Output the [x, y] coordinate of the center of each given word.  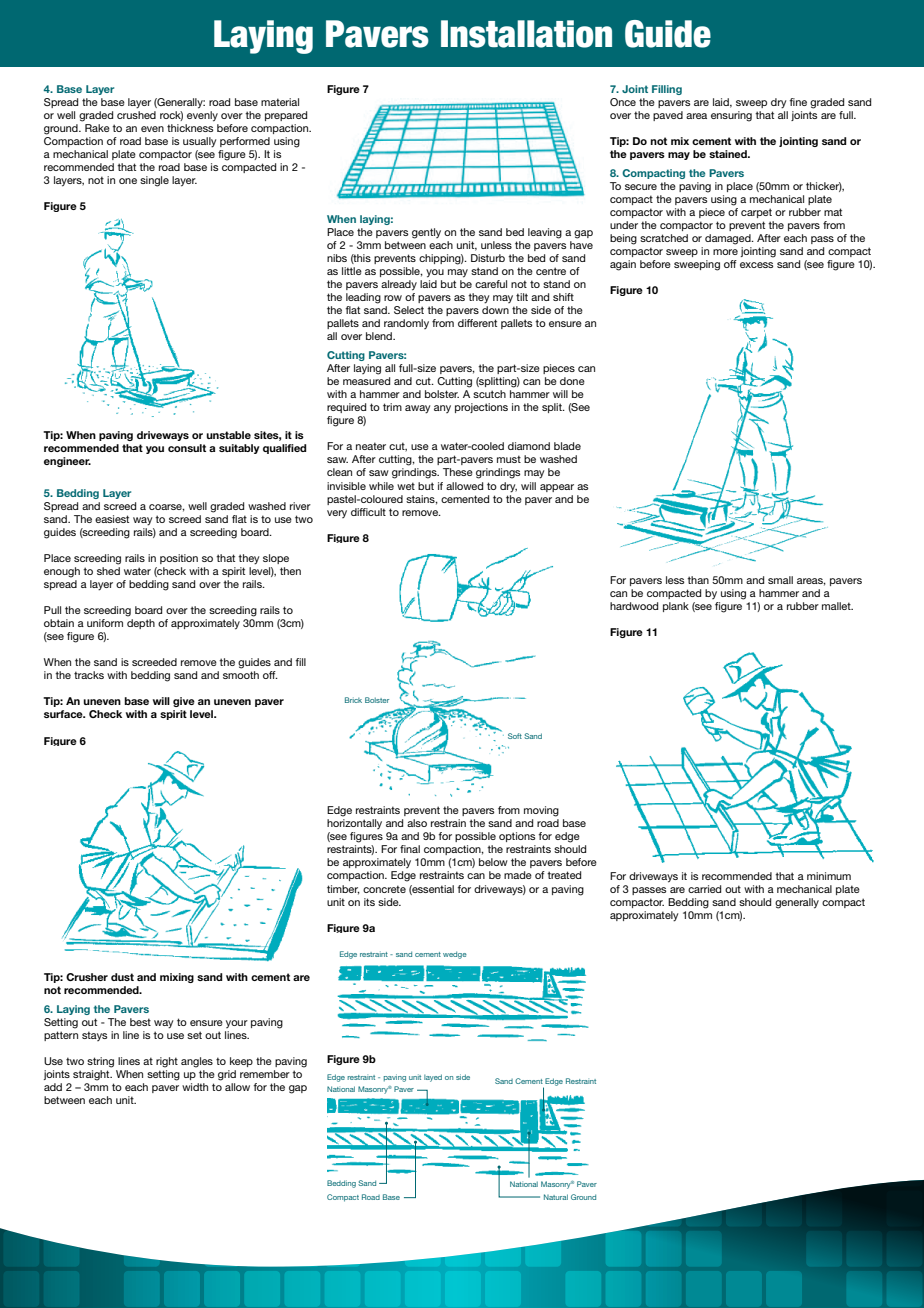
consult [187, 448]
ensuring [731, 116]
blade [567, 446]
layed [433, 1078]
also [417, 823]
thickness [190, 128]
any [442, 409]
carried [704, 889]
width [195, 1087]
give [184, 702]
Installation [526, 34]
